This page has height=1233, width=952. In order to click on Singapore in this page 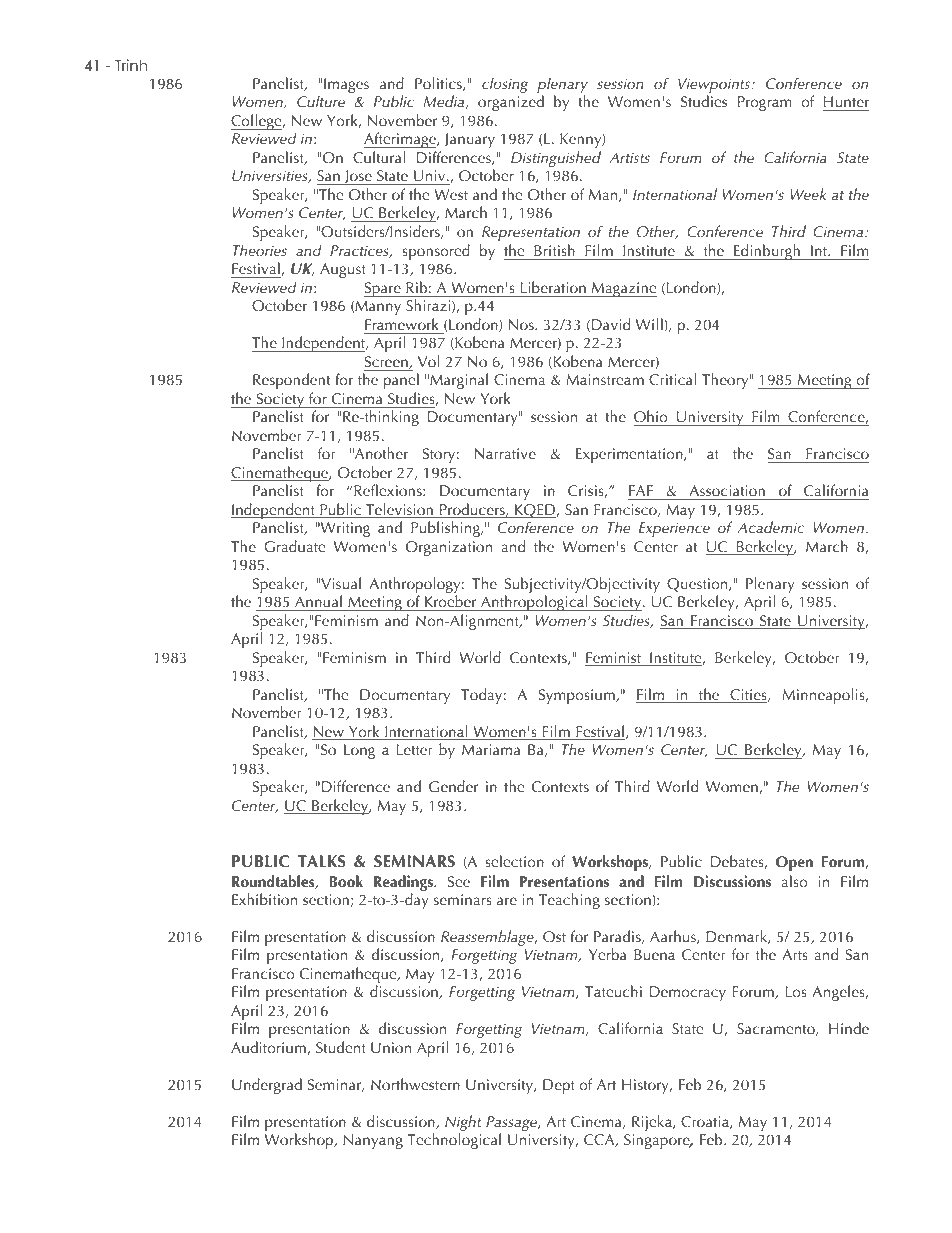, I will do `click(658, 1141)`.
